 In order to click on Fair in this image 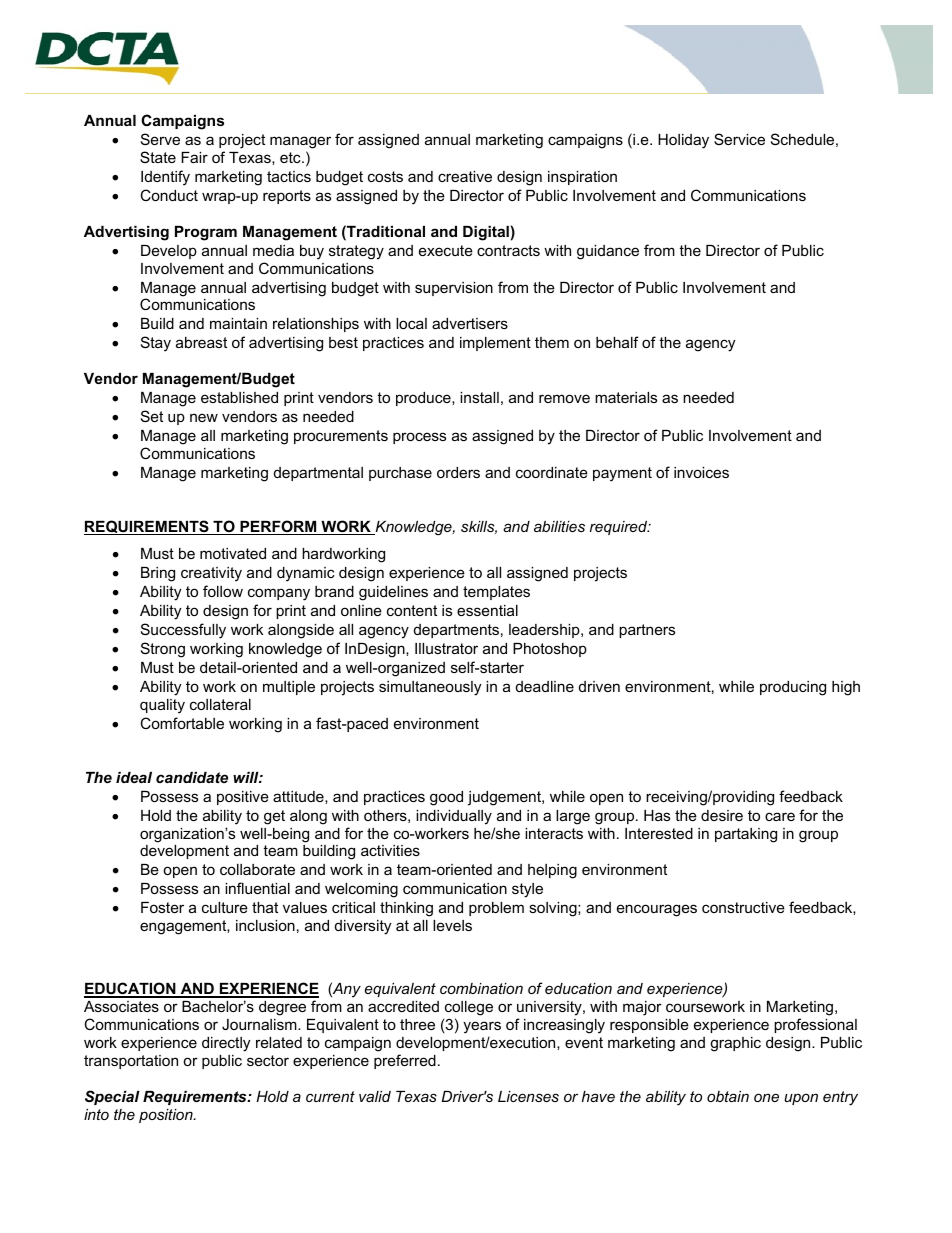, I will do `click(194, 157)`.
